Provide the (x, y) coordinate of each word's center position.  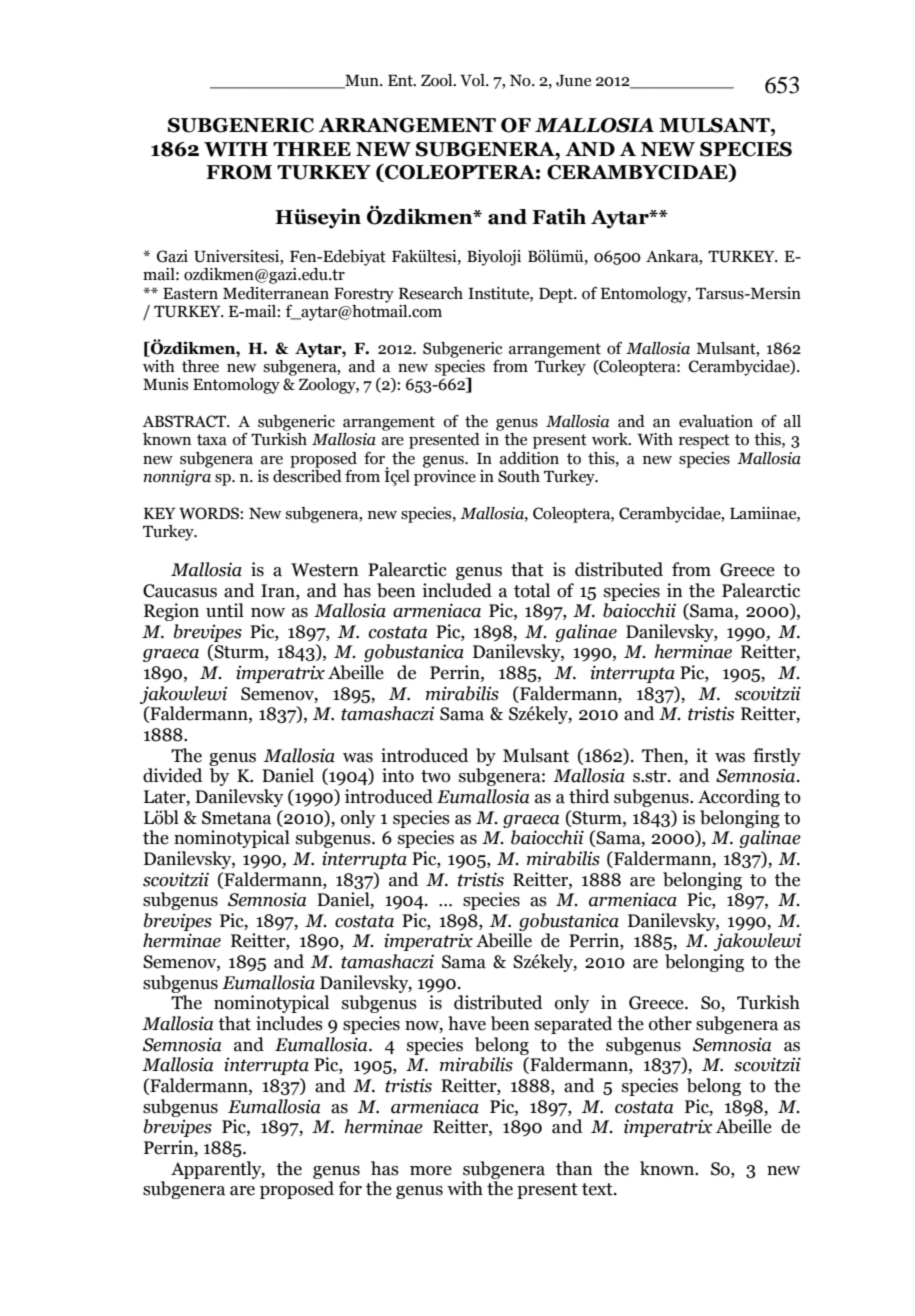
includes (289, 1023)
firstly (777, 757)
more (431, 1171)
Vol (473, 80)
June (573, 81)
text (598, 1189)
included (457, 590)
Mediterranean (276, 293)
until (225, 610)
